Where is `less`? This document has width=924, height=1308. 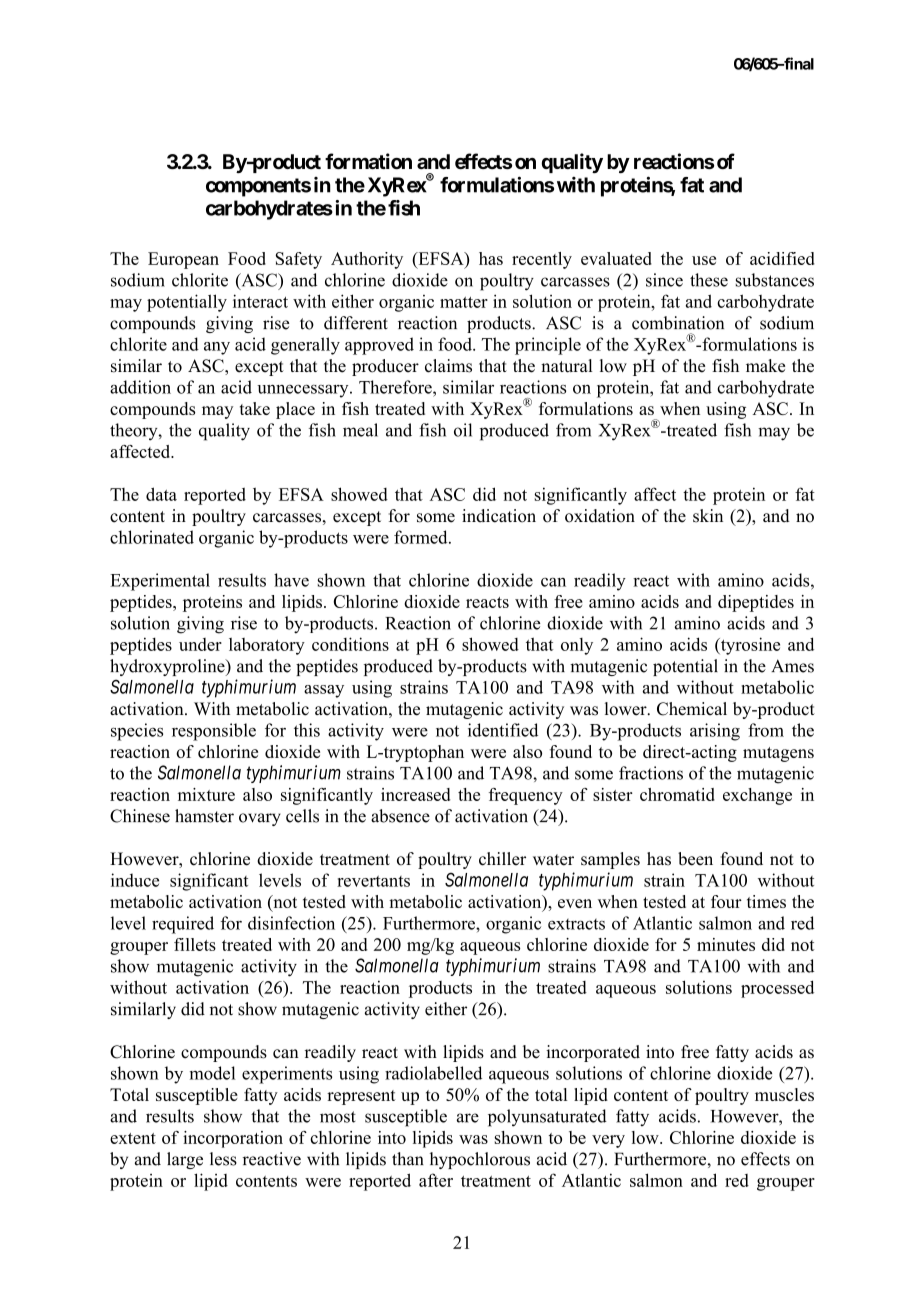 less is located at coordinates (223, 1159).
